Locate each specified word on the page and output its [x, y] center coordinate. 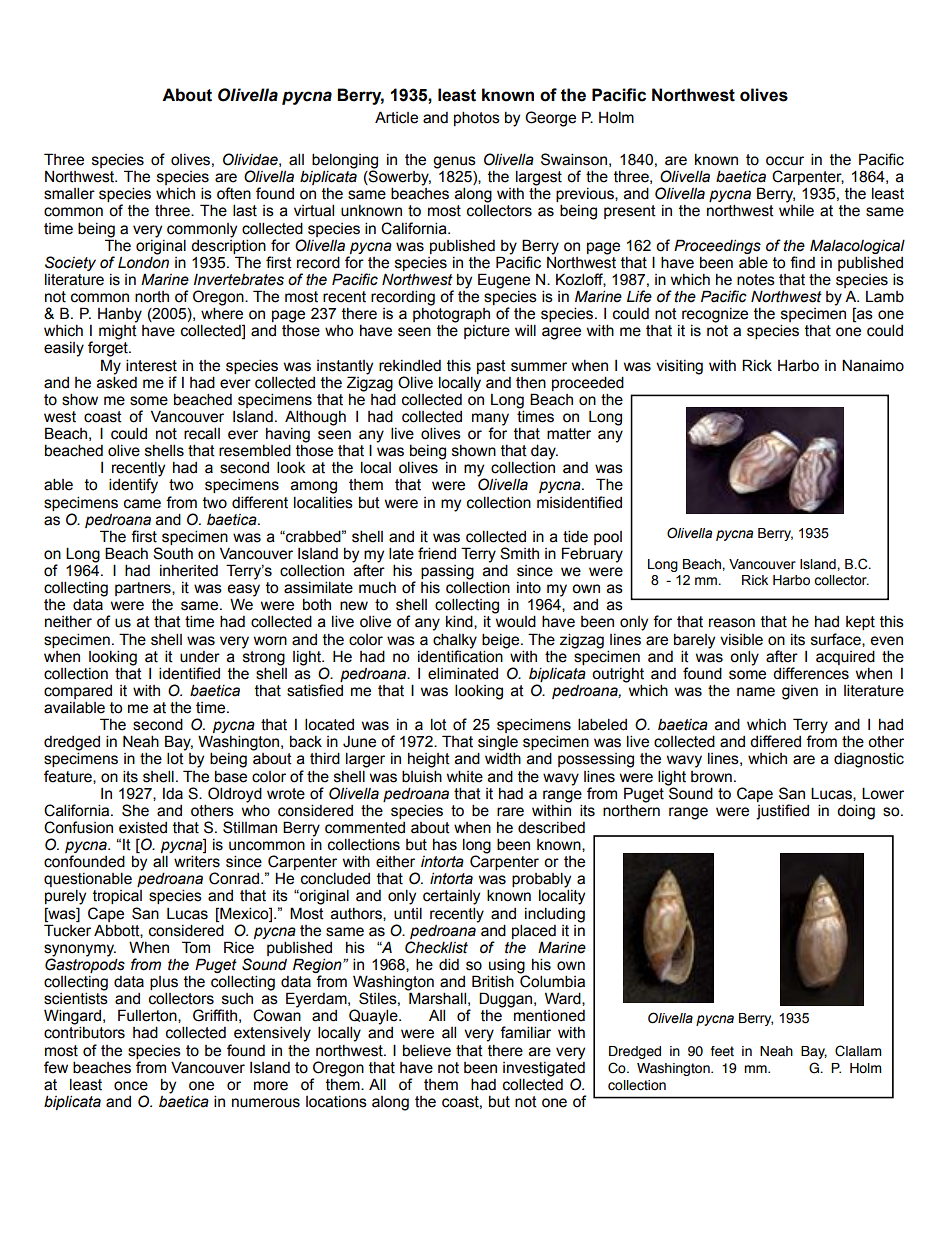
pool [608, 538]
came [142, 504]
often [234, 193]
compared [78, 692]
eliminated [463, 673]
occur [785, 161]
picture [487, 332]
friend [437, 553]
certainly [451, 897]
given [800, 692]
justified [782, 812]
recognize [715, 315]
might [118, 332]
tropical [117, 897]
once [131, 1086]
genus [454, 162]
